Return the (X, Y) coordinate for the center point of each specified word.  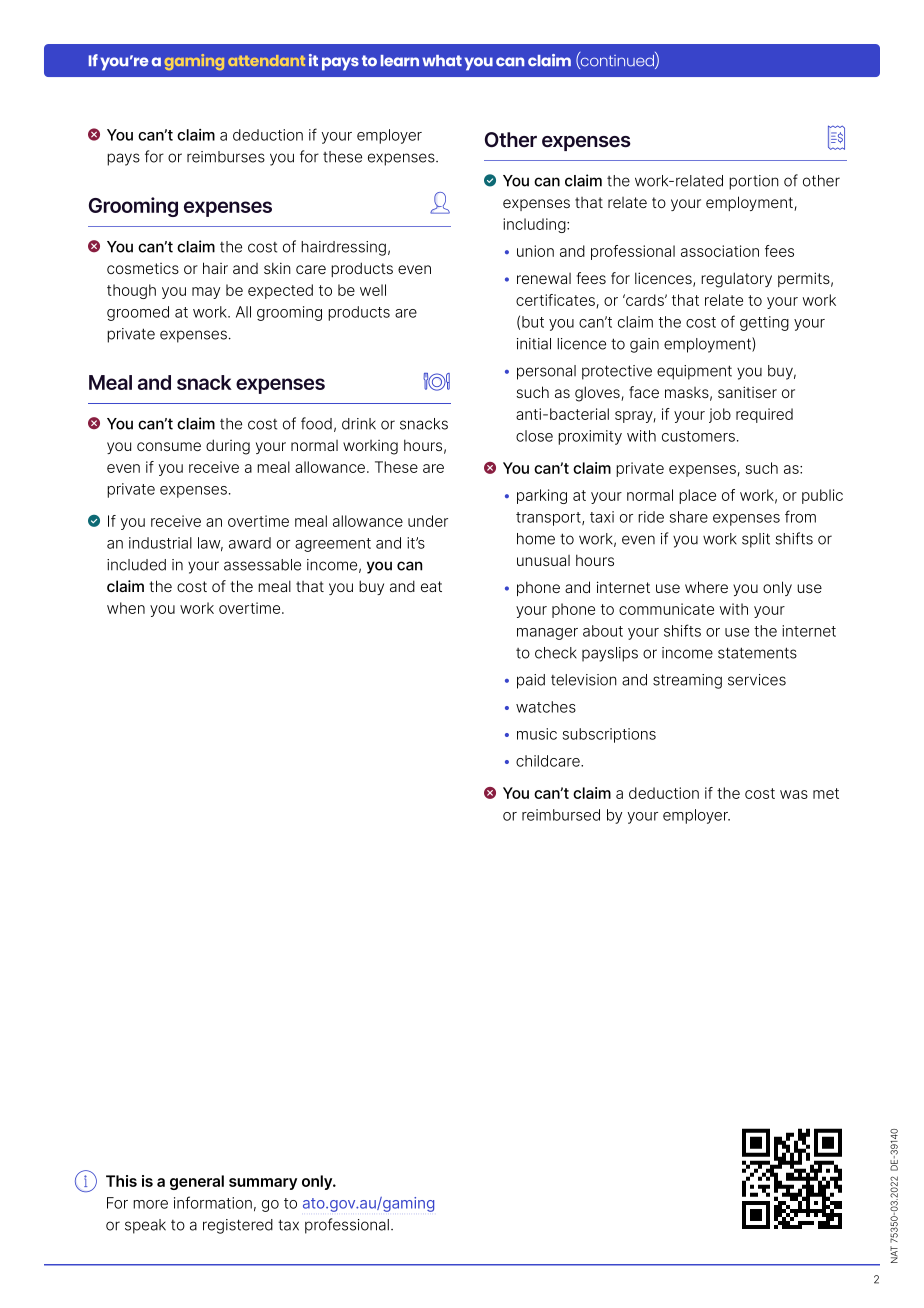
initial (534, 344)
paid (531, 681)
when (126, 608)
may (206, 293)
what (442, 61)
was (794, 794)
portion (754, 182)
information (213, 1202)
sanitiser (747, 392)
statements (757, 653)
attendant (266, 60)
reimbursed (561, 815)
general (197, 1182)
